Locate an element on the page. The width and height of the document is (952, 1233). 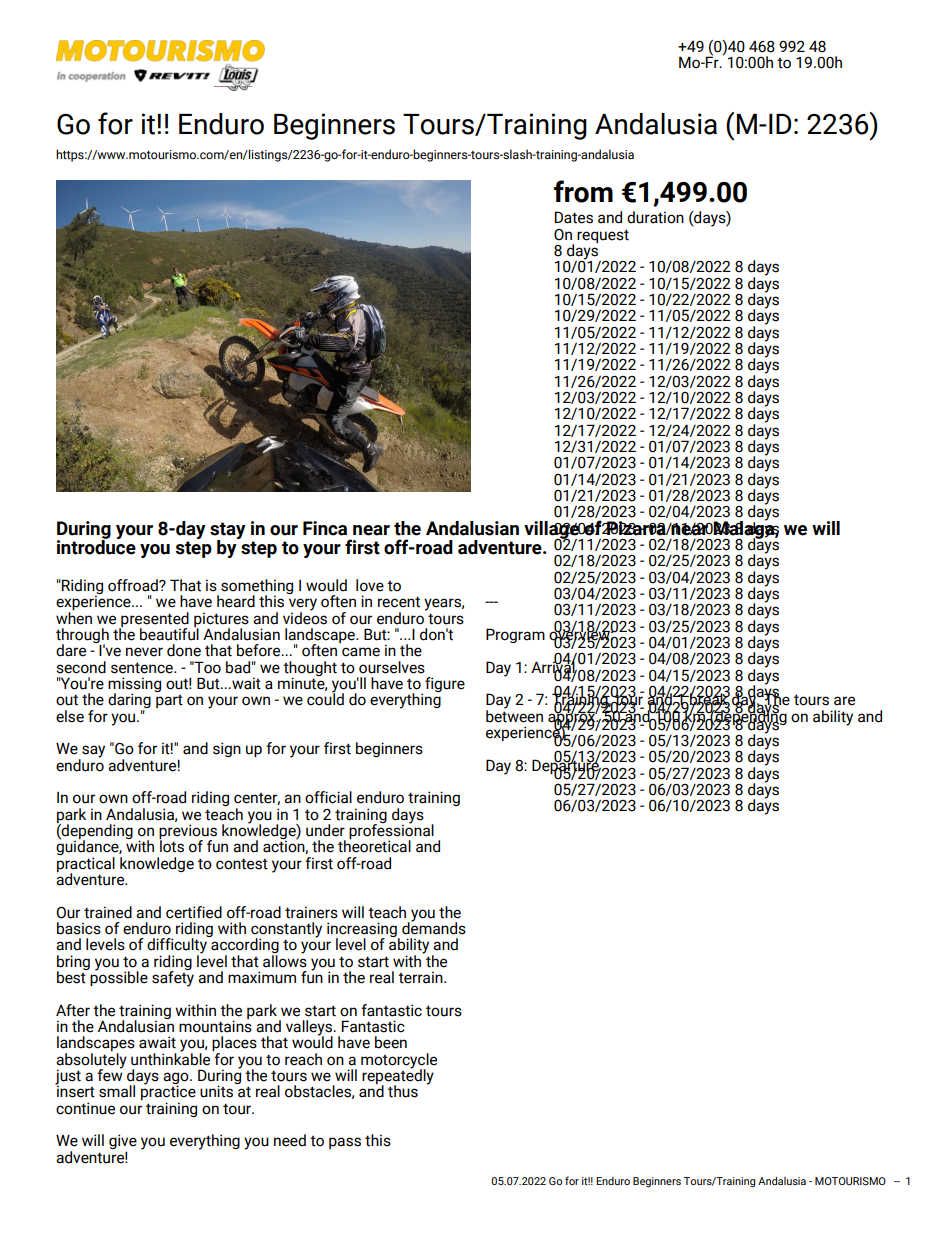
Dates is located at coordinates (574, 217).
